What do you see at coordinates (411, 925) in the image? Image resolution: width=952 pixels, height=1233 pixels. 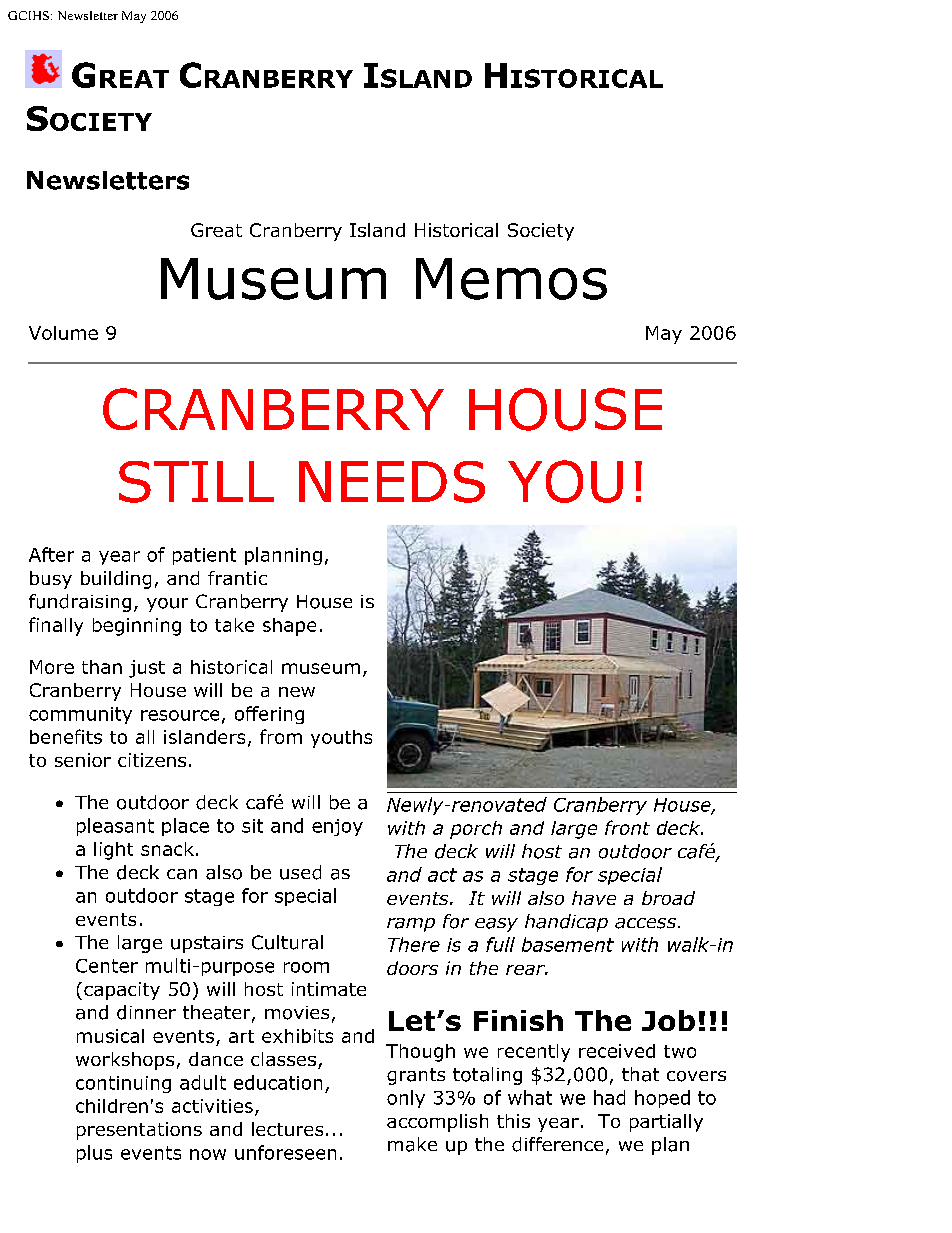 I see `ramp` at bounding box center [411, 925].
